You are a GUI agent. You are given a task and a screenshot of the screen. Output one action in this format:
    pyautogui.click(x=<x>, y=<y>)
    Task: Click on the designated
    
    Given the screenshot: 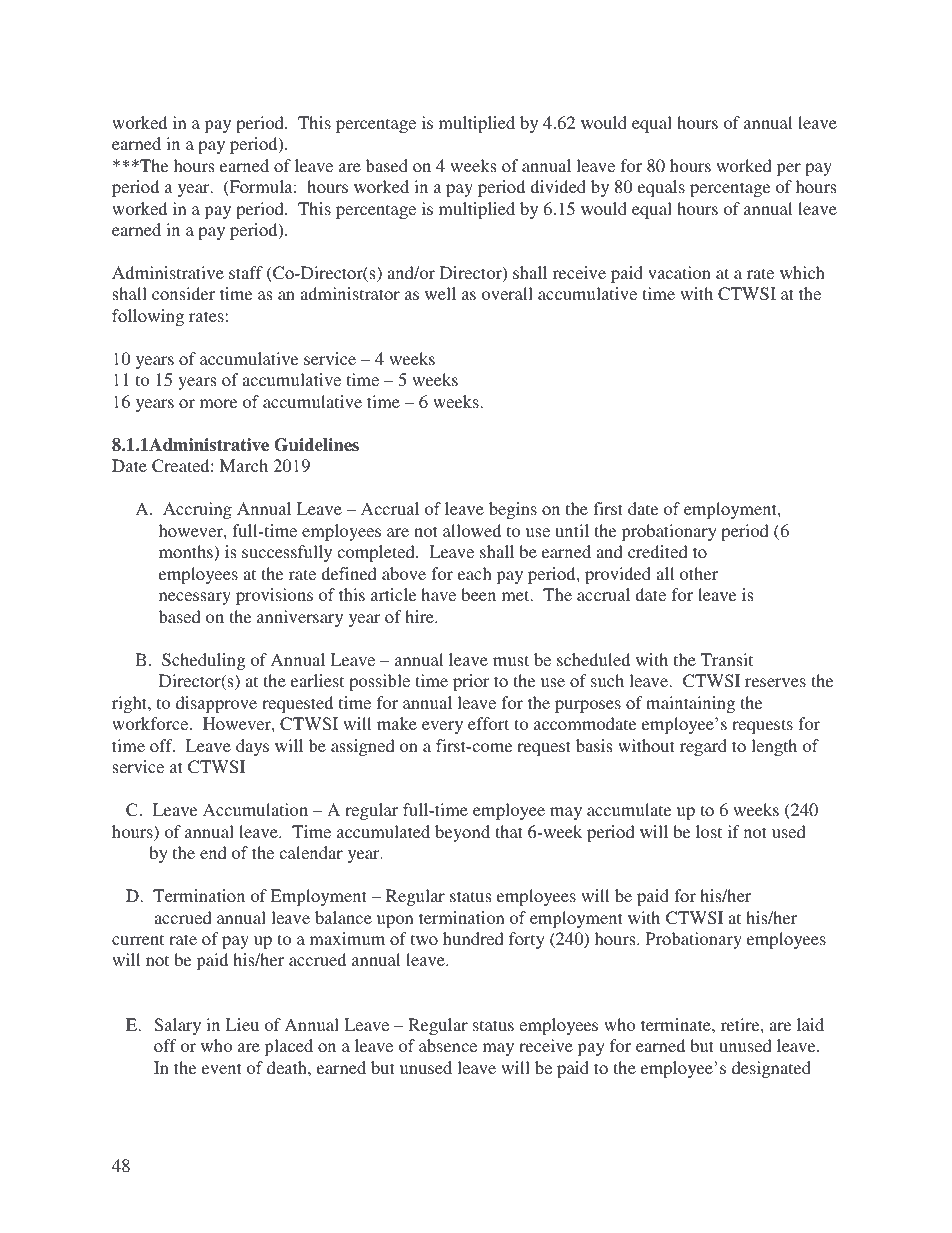 What is the action you would take?
    pyautogui.click(x=771, y=1069)
